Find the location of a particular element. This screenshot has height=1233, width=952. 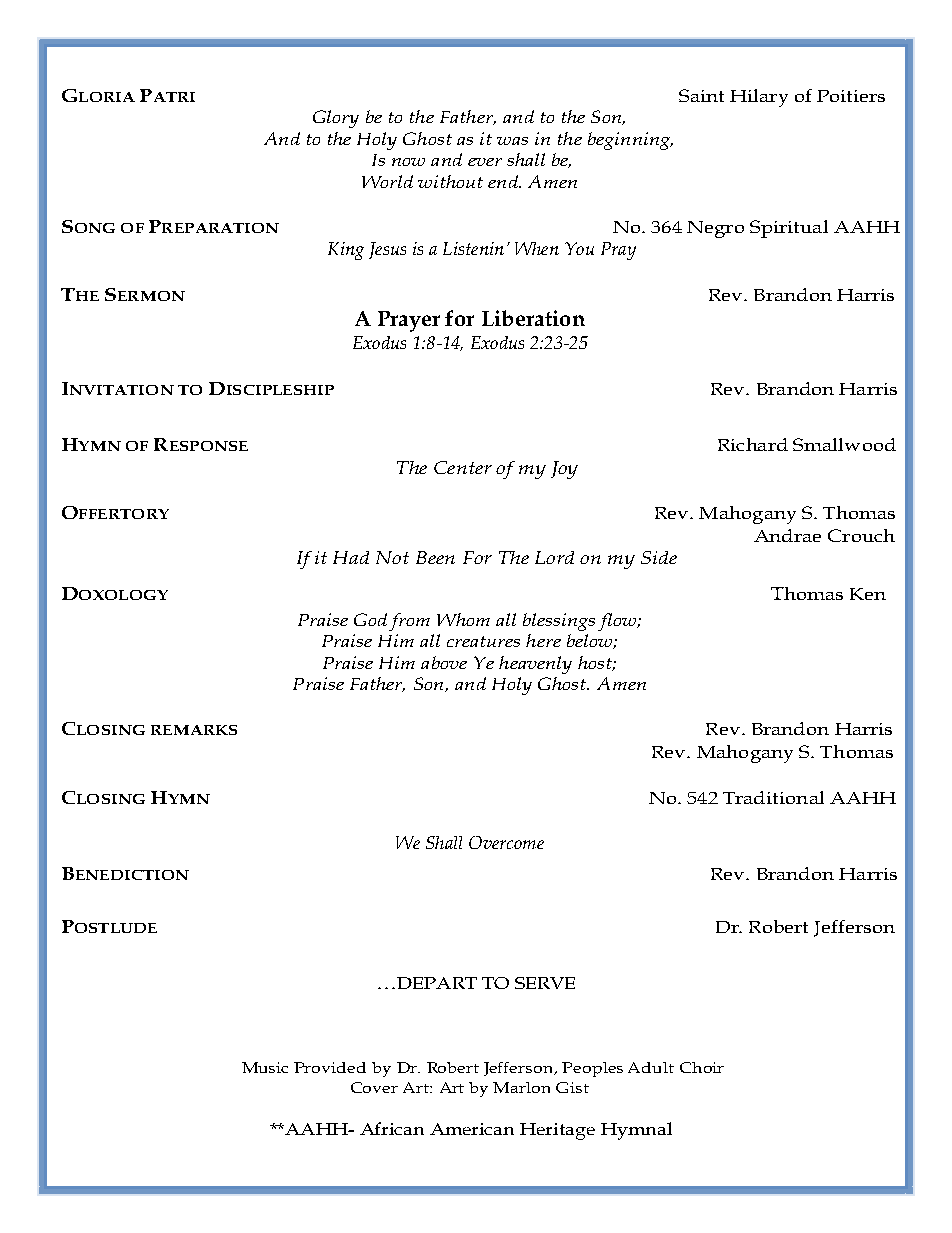

Had is located at coordinates (351, 557).
